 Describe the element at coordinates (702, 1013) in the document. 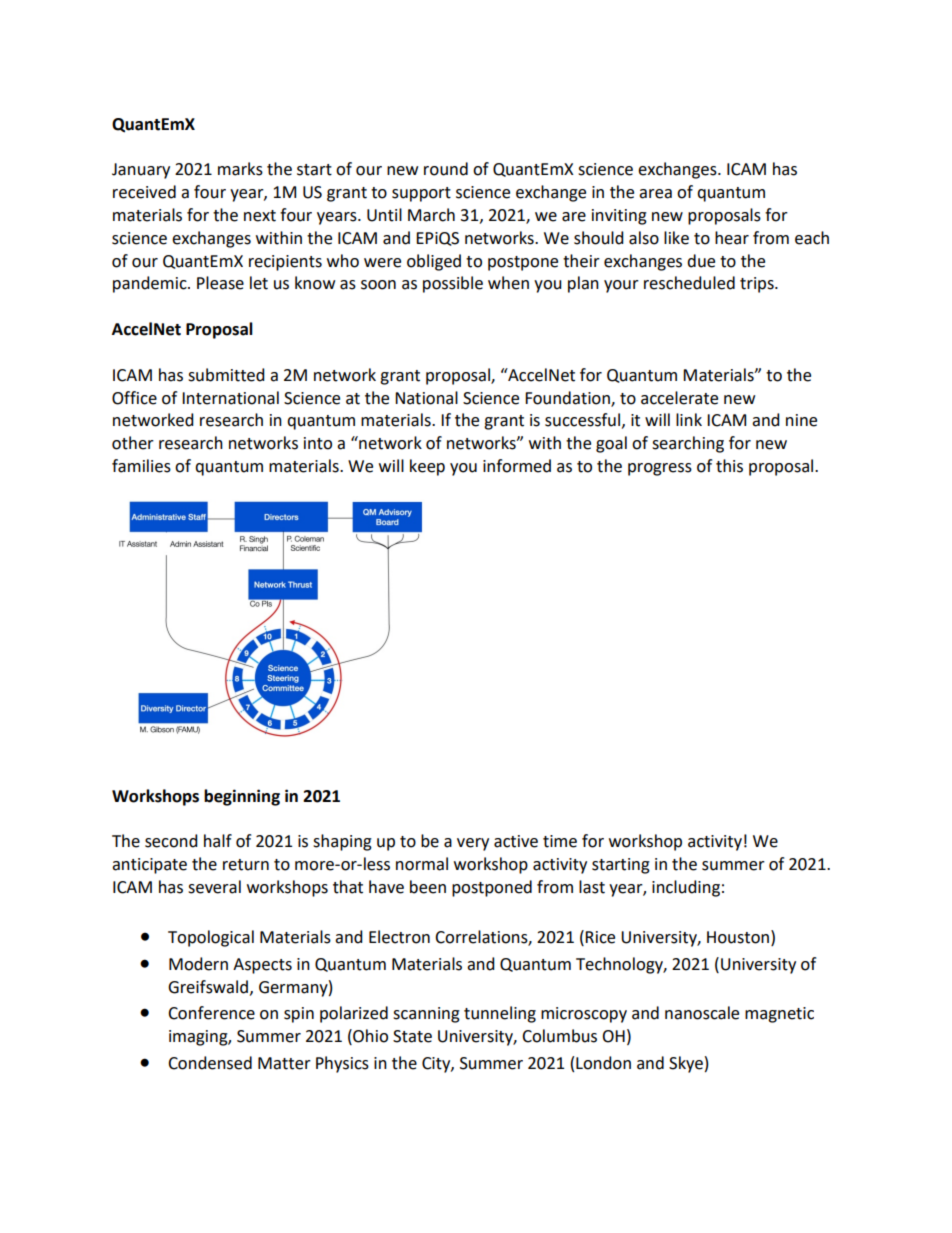

I see `nanoscale` at that location.
